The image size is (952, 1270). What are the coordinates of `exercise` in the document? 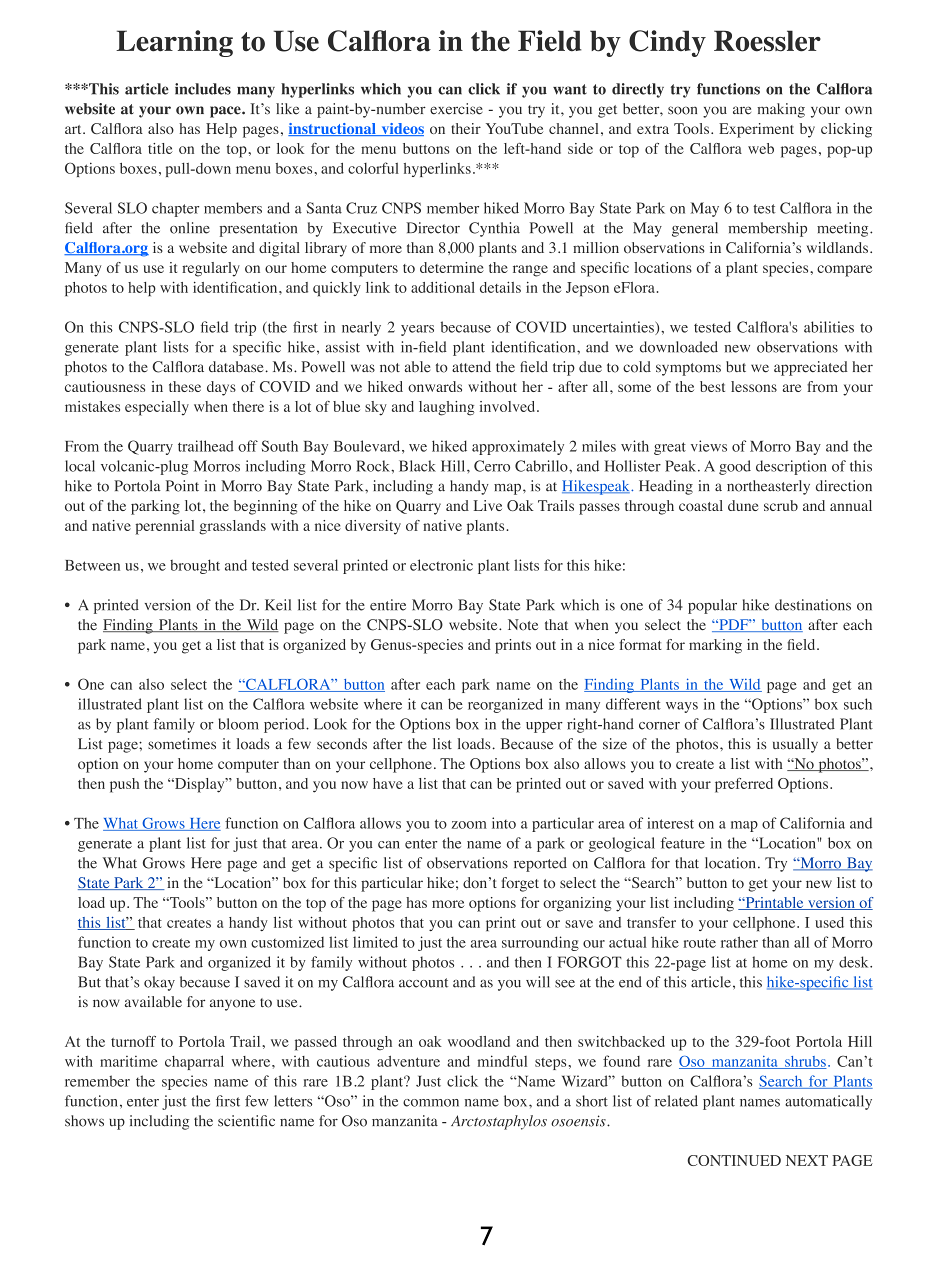 It's located at (456, 109).
